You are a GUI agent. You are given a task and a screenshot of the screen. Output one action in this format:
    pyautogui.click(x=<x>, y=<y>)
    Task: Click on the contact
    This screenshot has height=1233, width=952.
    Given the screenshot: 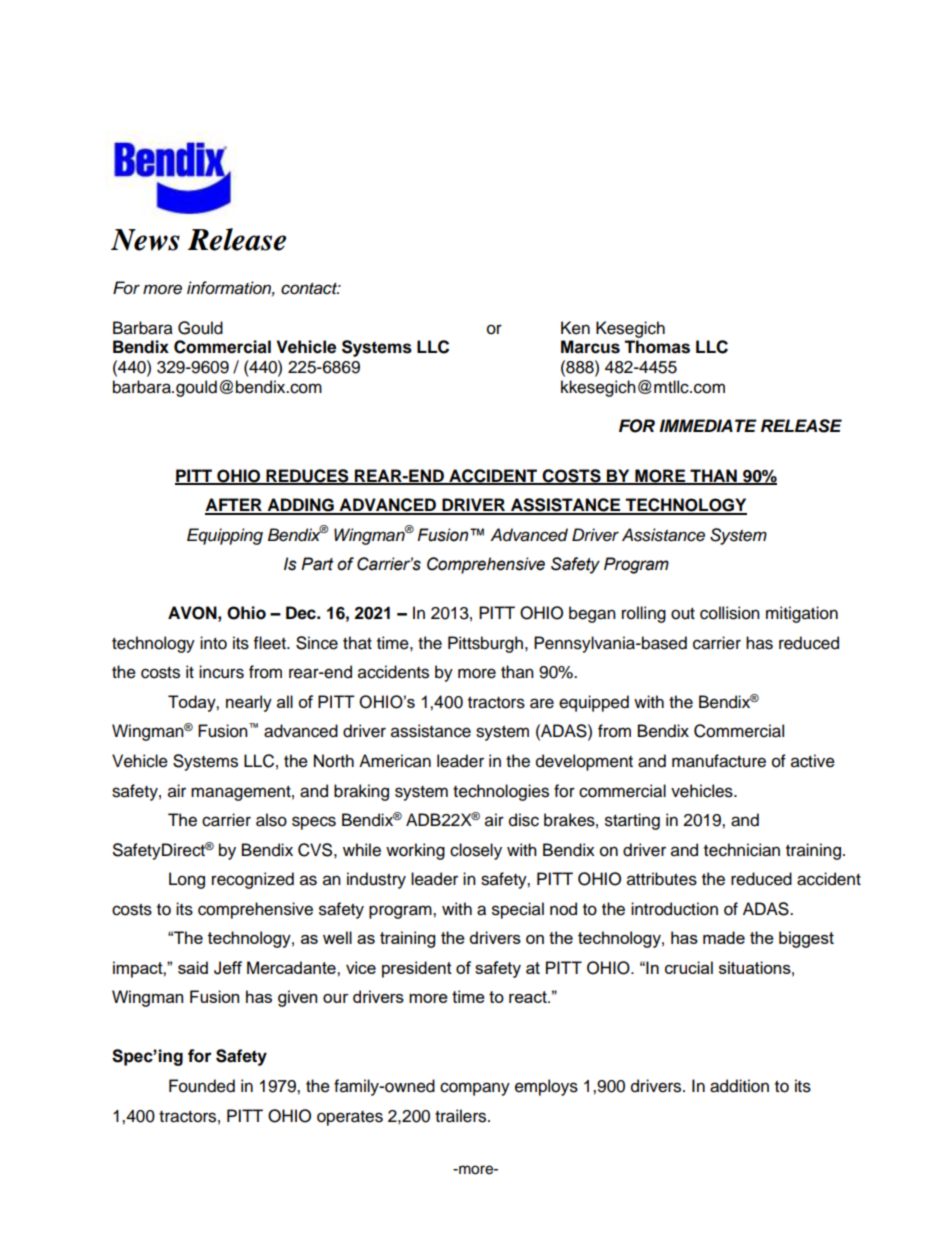 What is the action you would take?
    pyautogui.click(x=310, y=289)
